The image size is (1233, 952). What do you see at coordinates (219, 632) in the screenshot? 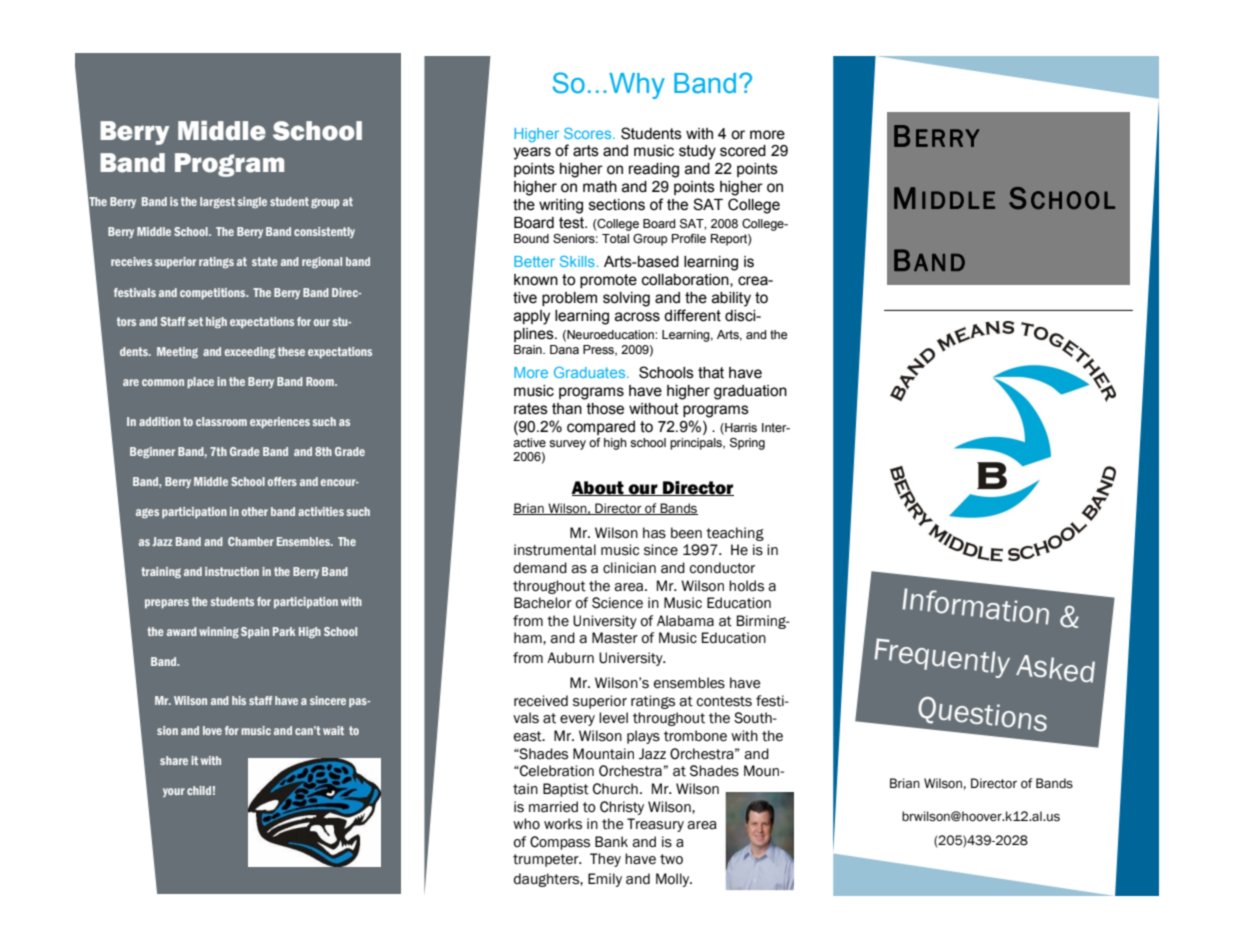
I see `winning` at bounding box center [219, 632].
